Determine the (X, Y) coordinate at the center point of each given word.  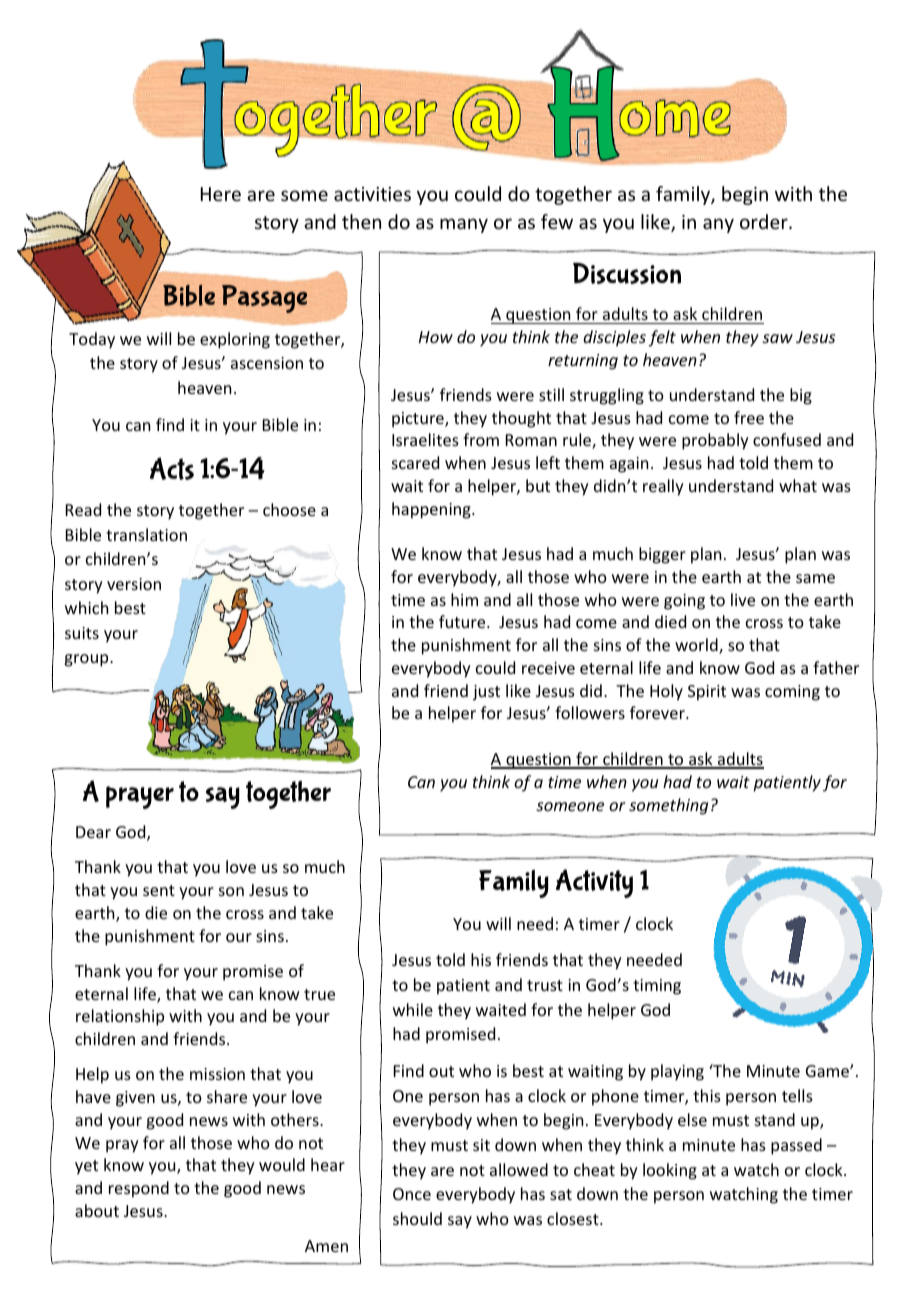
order (765, 221)
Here (221, 194)
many (464, 225)
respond (139, 1189)
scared (415, 462)
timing (657, 987)
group (87, 660)
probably (715, 441)
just (486, 693)
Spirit (707, 693)
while (413, 1009)
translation (146, 534)
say (460, 1222)
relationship (120, 1017)
